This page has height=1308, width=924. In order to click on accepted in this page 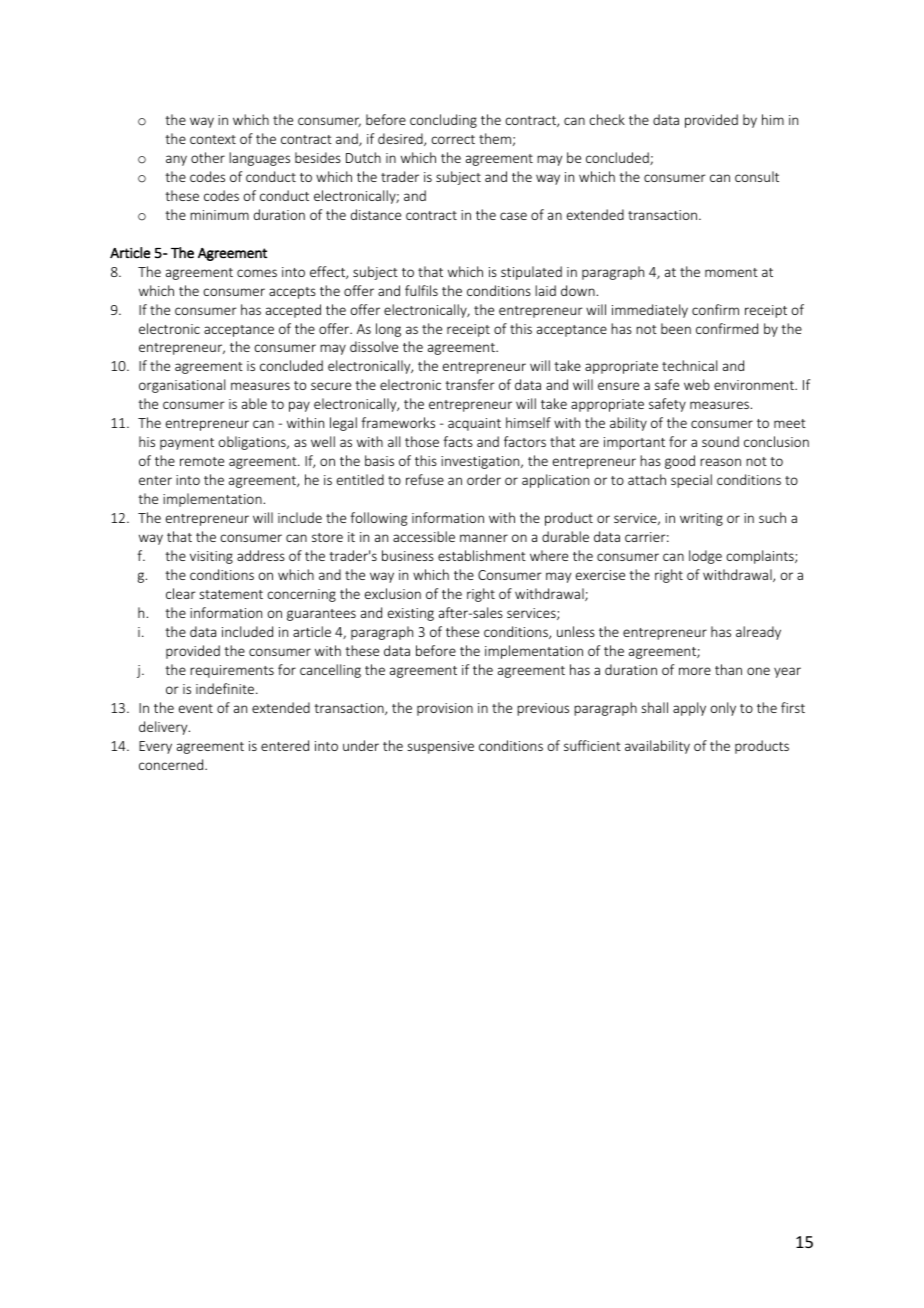, I will do `click(293, 311)`.
